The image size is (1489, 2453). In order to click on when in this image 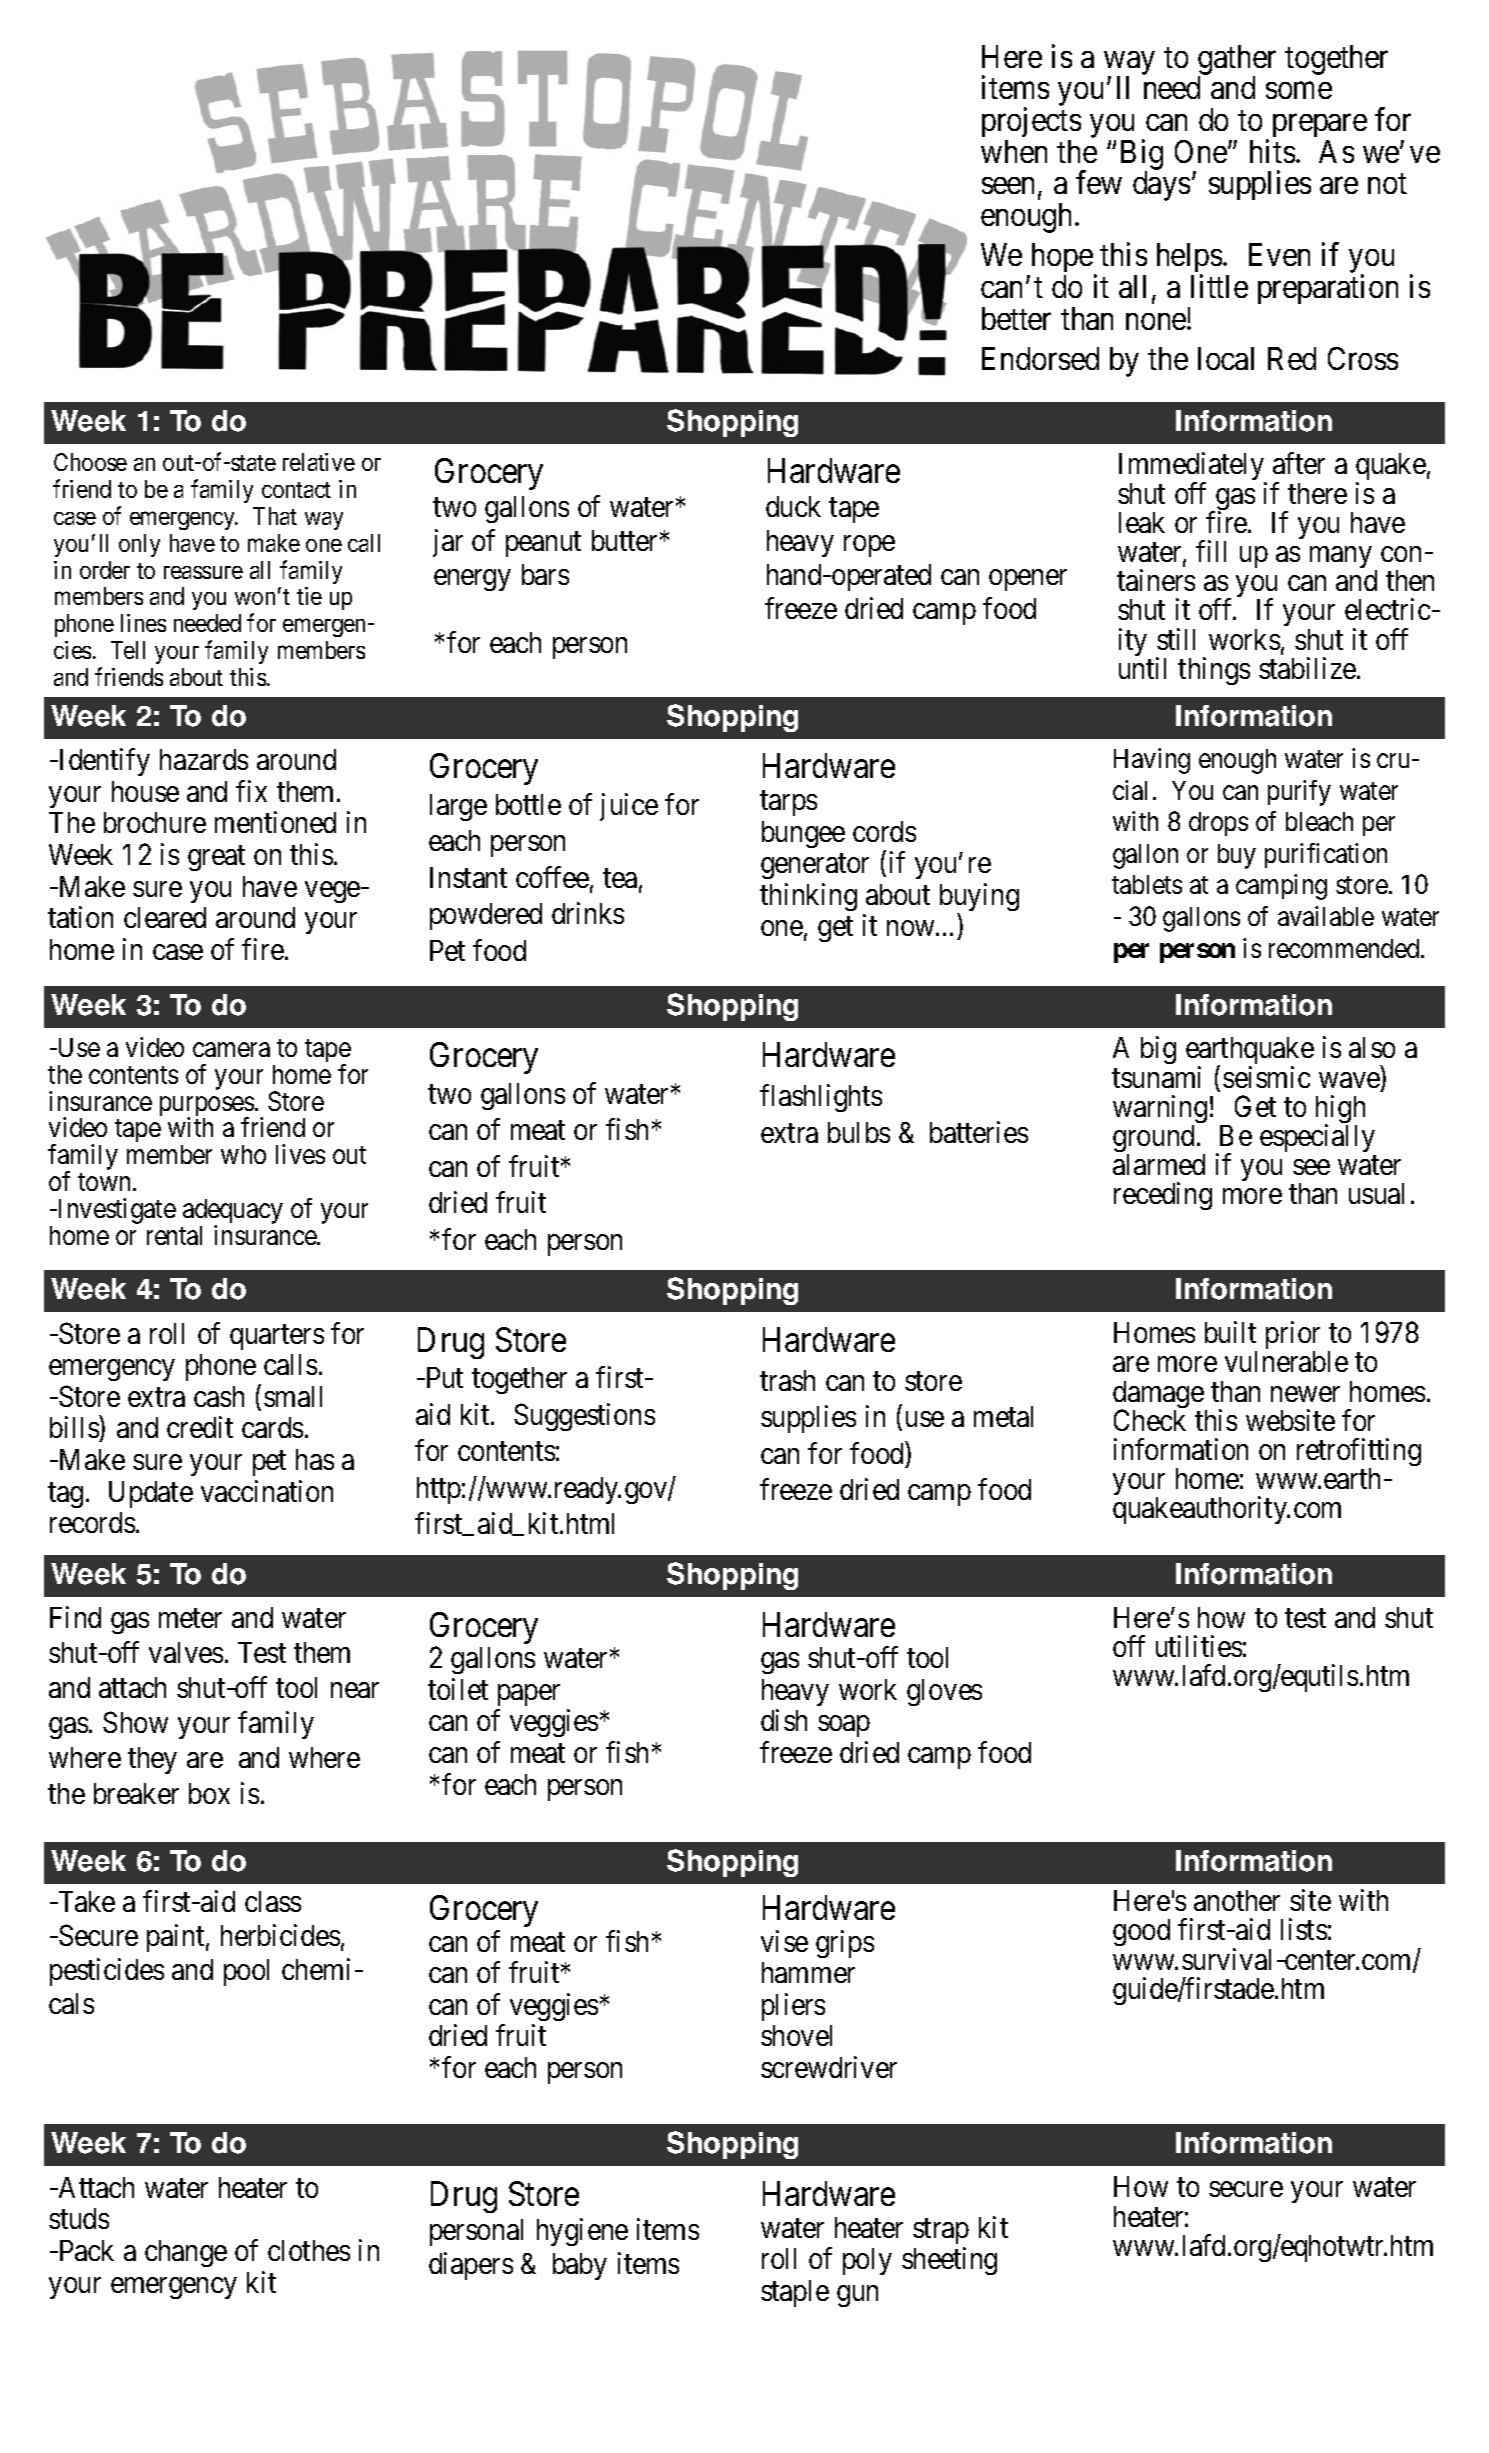, I will do `click(1014, 151)`.
